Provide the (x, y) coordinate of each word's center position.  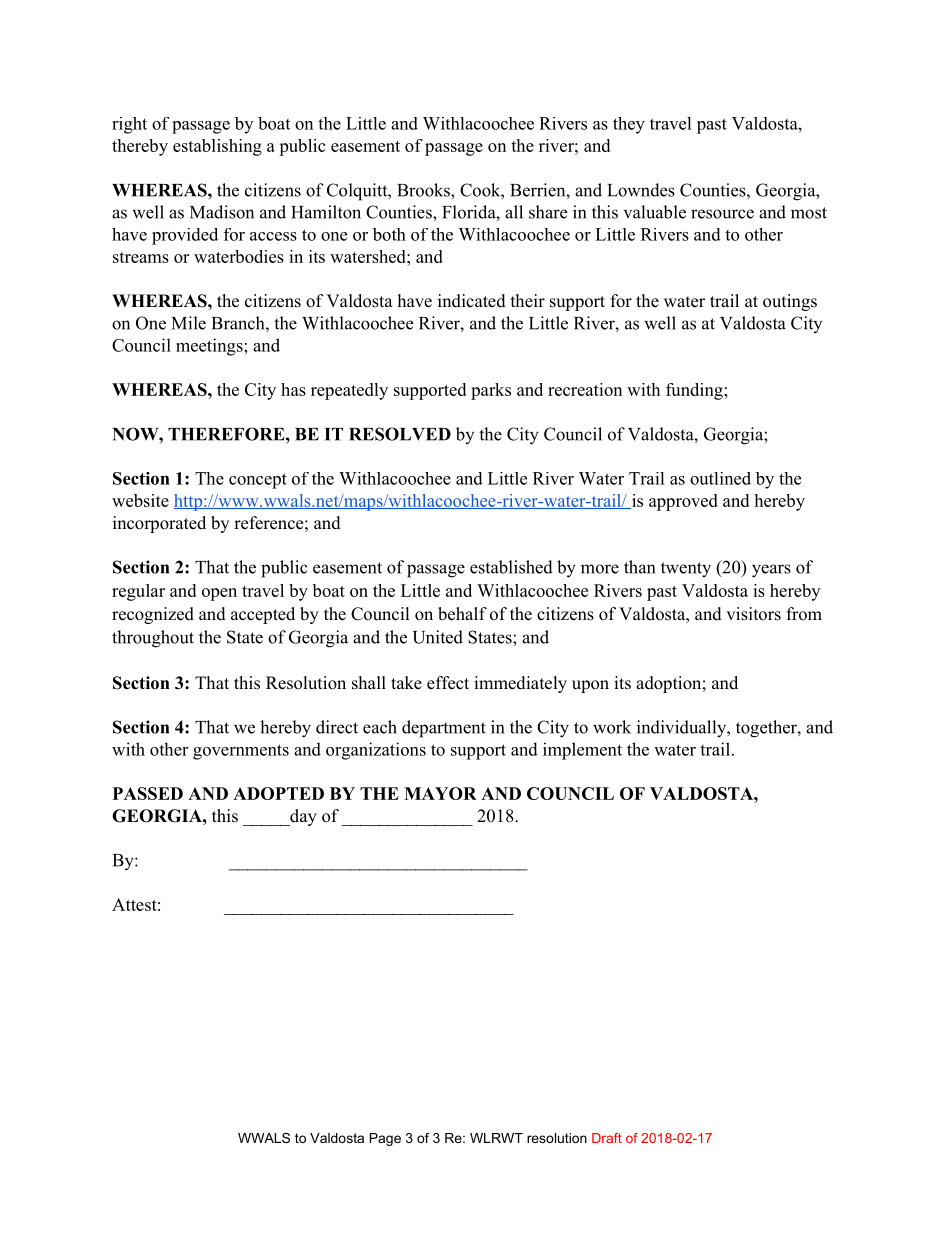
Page (385, 1139)
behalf (462, 614)
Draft (607, 1138)
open (219, 594)
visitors (753, 614)
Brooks (424, 190)
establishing (217, 147)
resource (722, 214)
